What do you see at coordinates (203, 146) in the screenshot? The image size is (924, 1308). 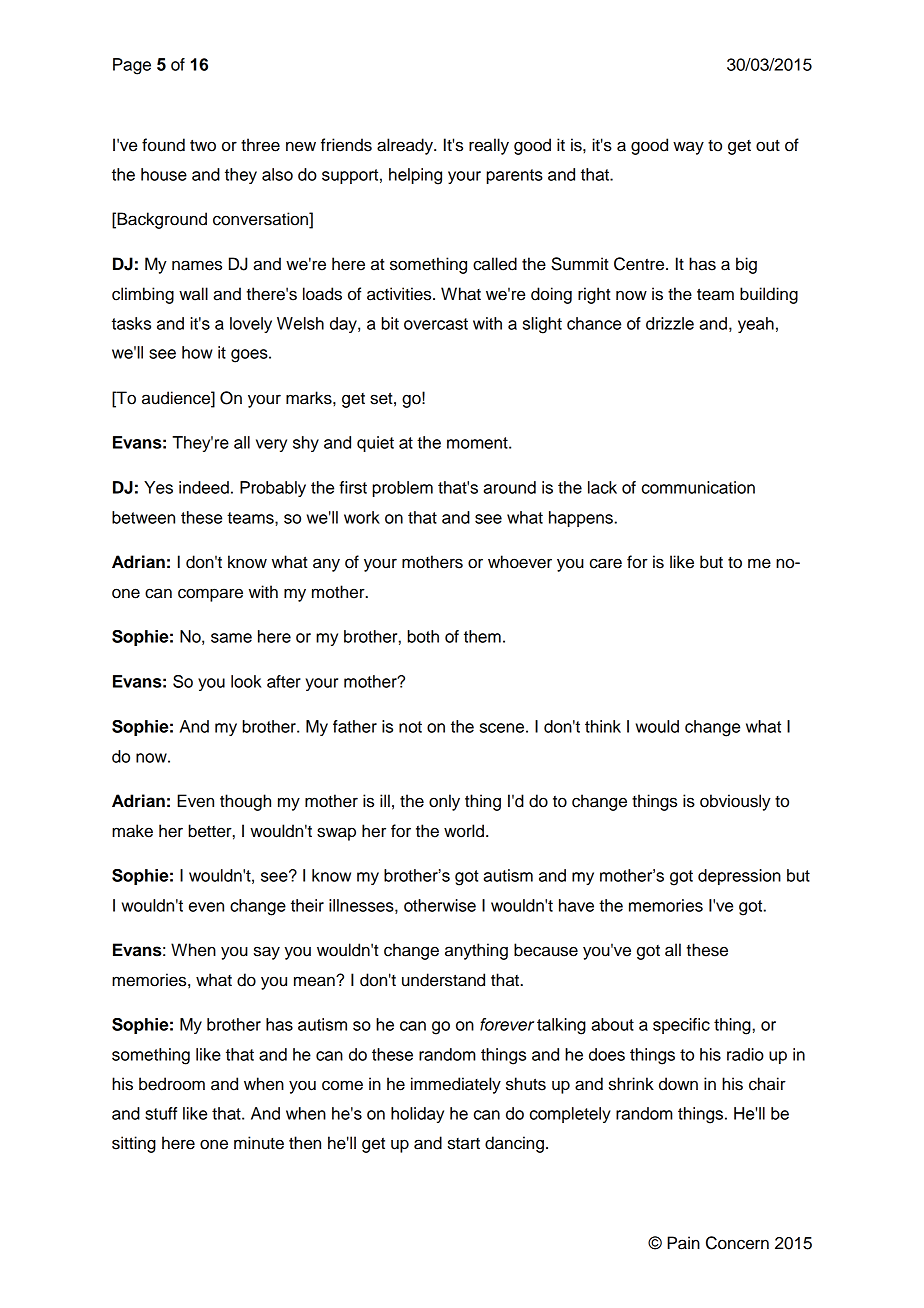 I see `two` at bounding box center [203, 146].
